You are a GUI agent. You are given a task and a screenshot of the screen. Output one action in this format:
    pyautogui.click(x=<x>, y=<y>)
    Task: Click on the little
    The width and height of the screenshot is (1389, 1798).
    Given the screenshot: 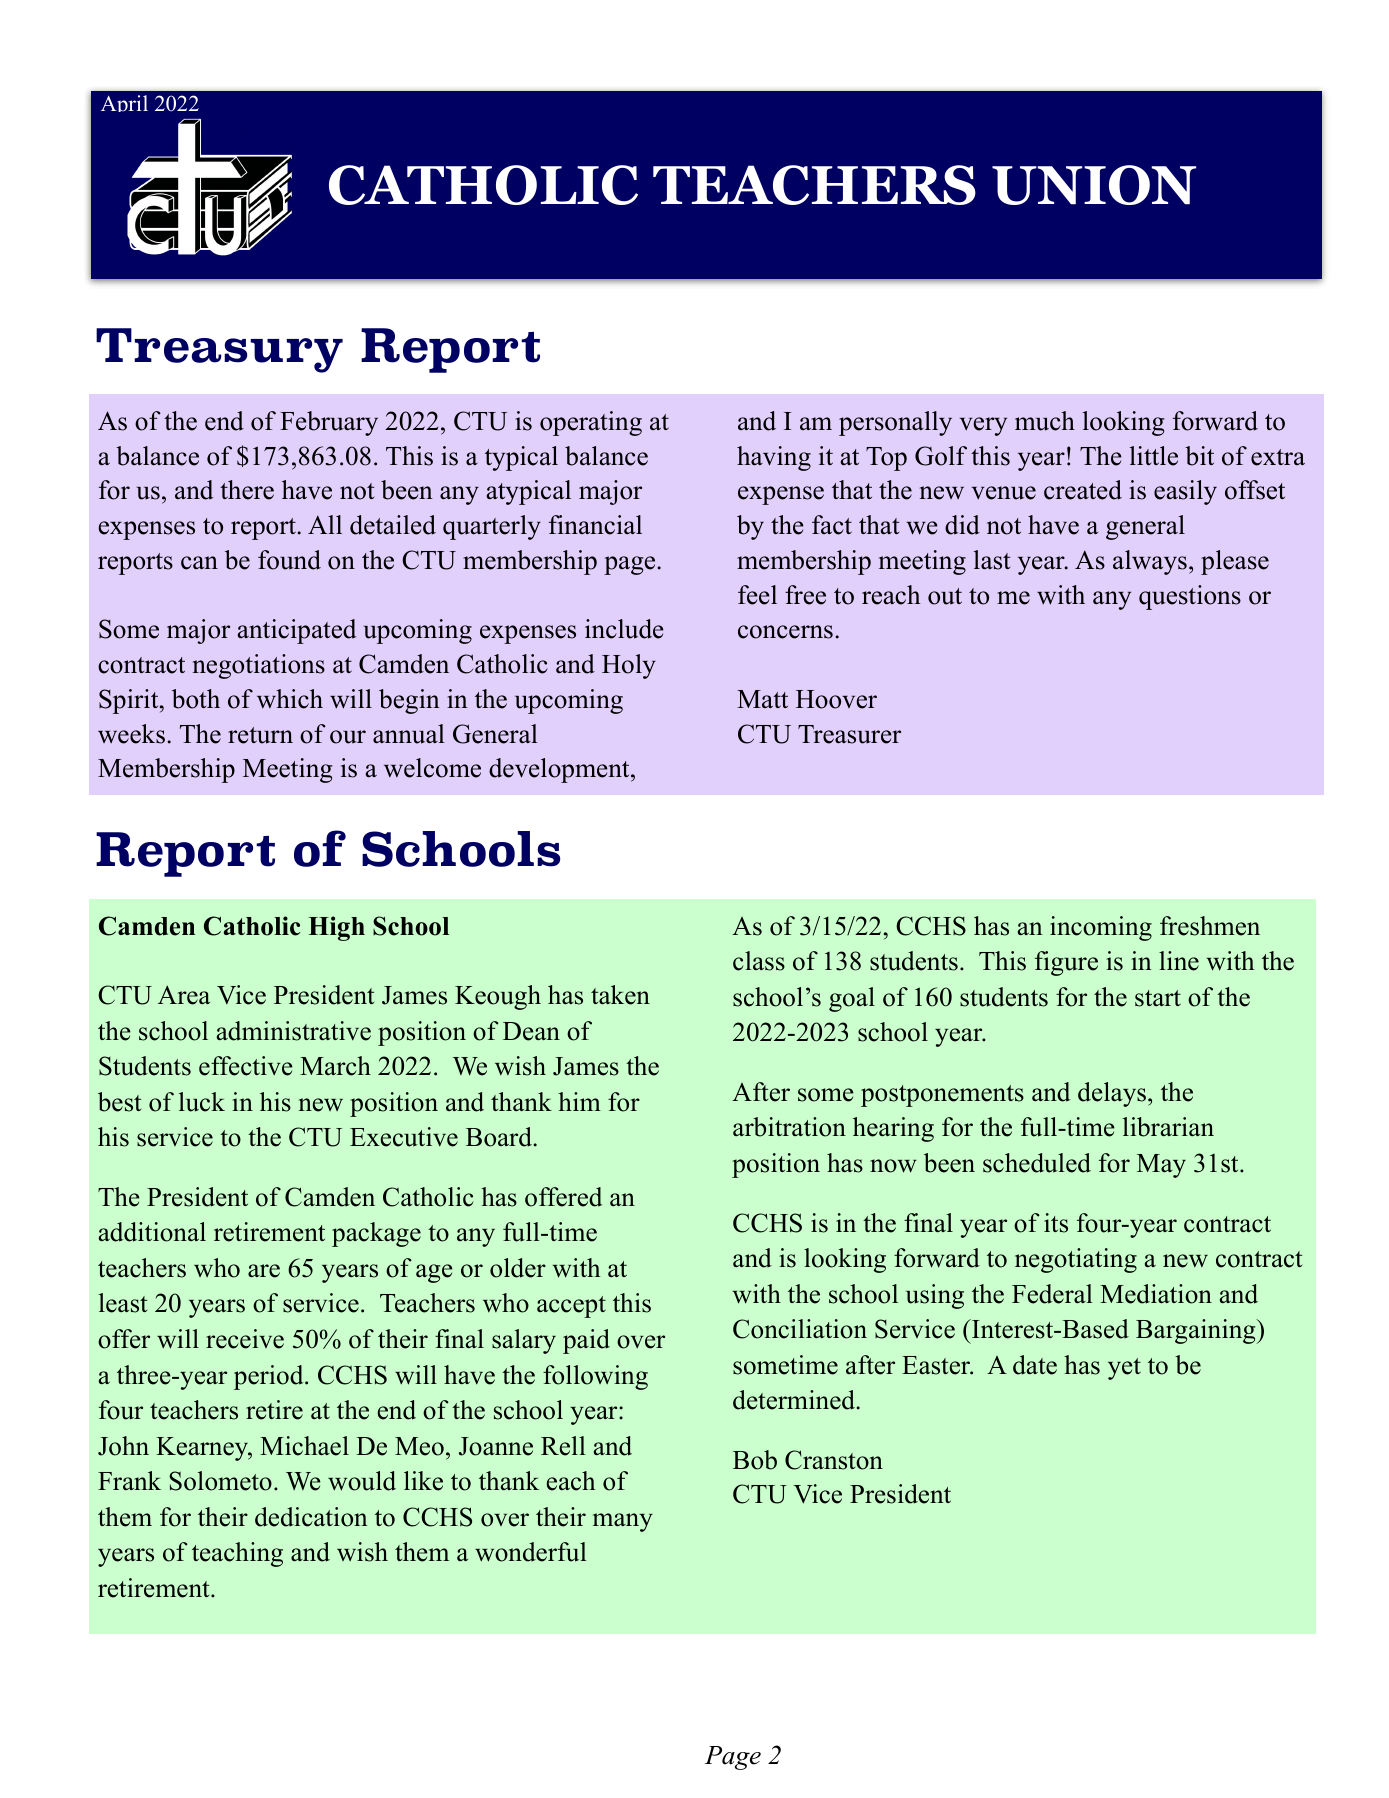 What is the action you would take?
    pyautogui.click(x=1154, y=456)
